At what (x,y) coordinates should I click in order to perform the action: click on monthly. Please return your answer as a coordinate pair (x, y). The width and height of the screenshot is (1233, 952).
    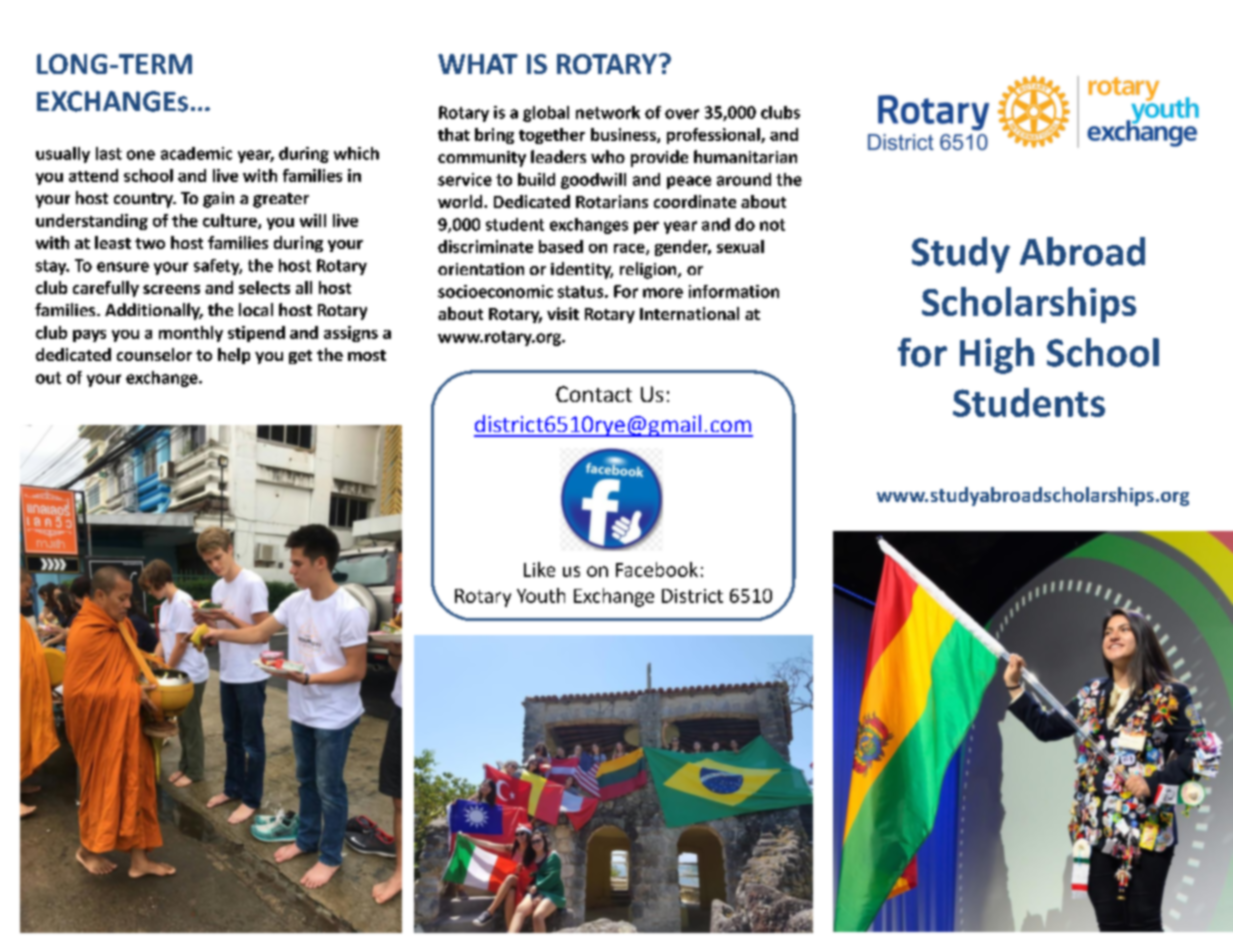
    Looking at the image, I should click on (191, 334).
